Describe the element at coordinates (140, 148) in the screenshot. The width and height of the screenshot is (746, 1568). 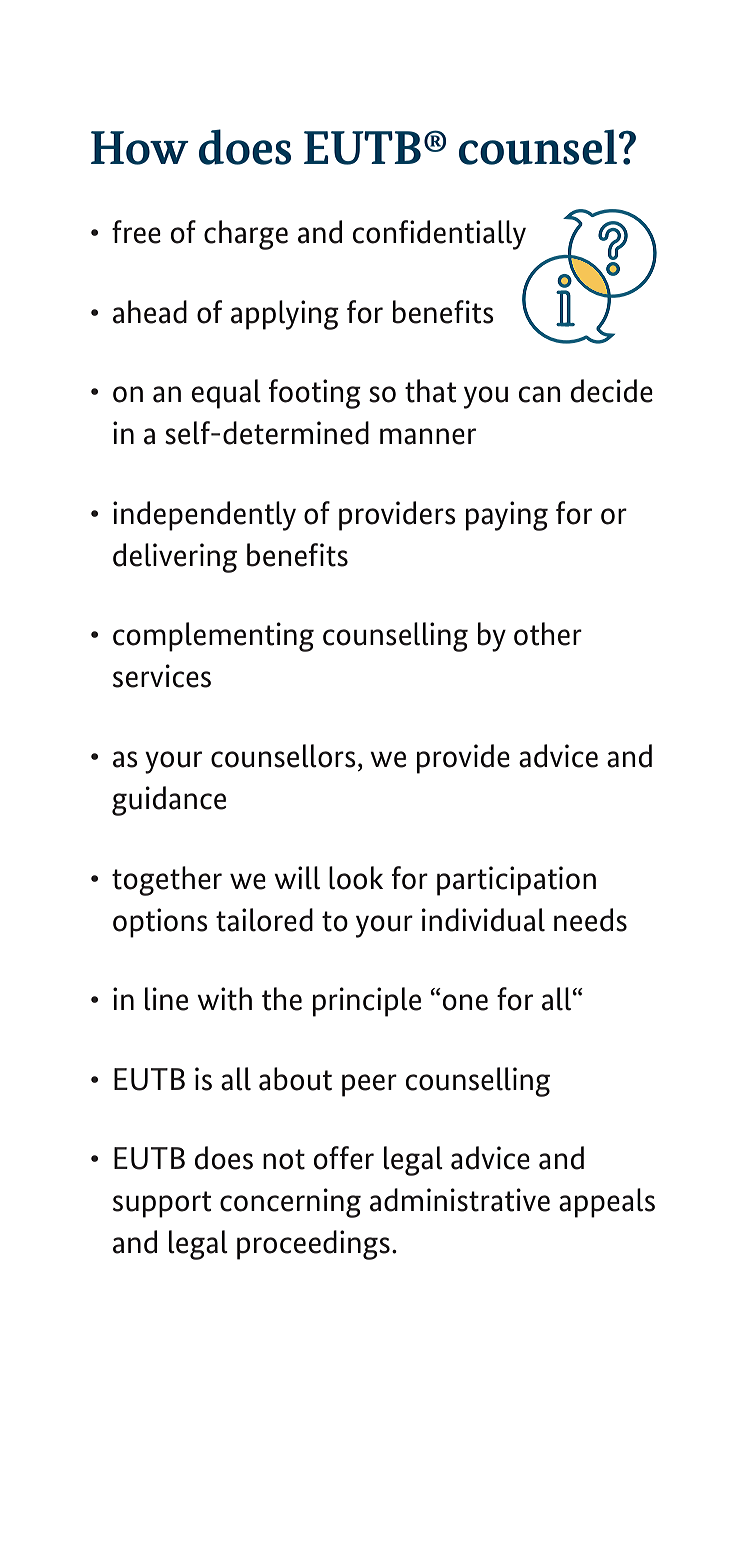
I see `How` at that location.
